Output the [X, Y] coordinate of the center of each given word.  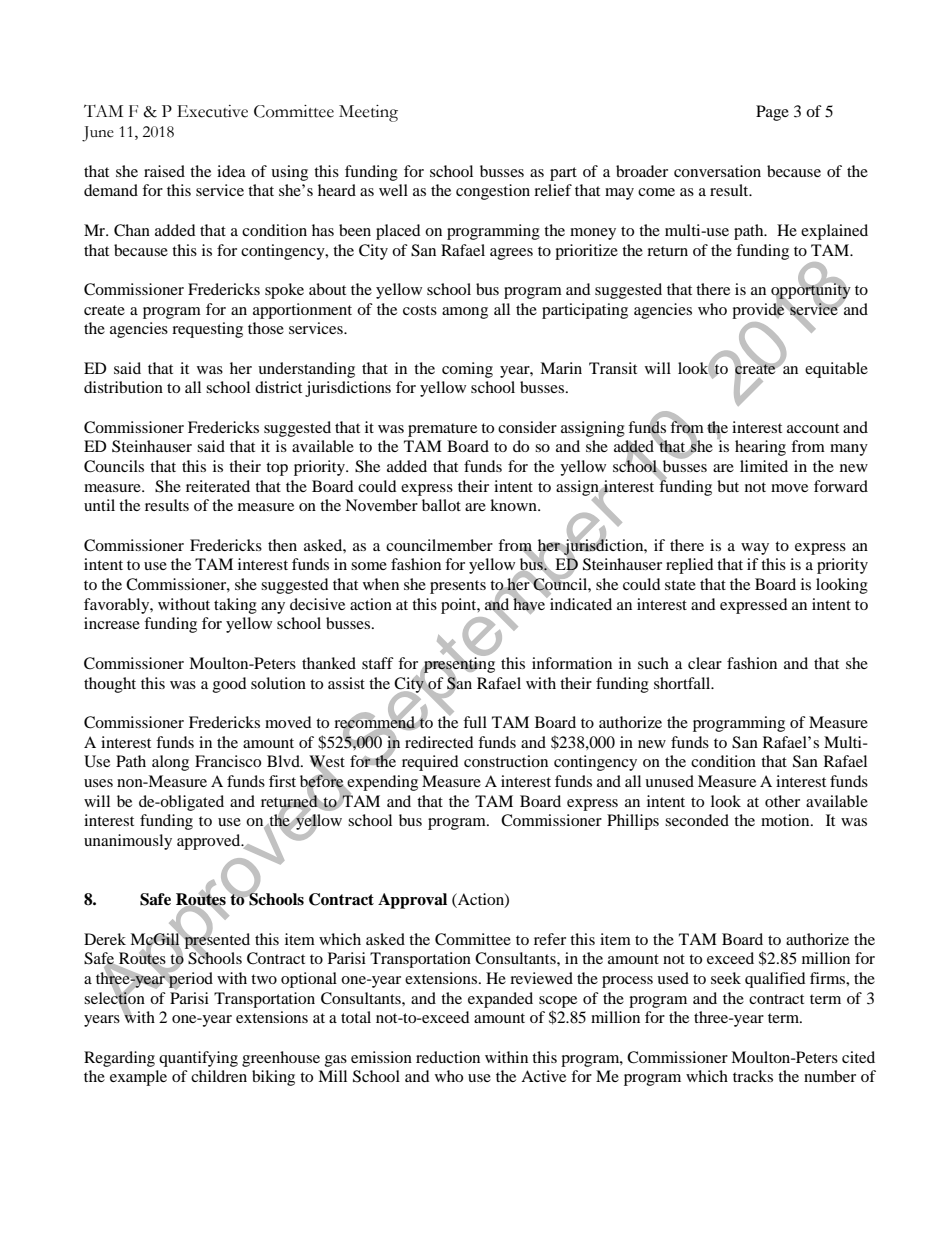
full [475, 722]
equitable [836, 370]
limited [764, 466]
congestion [493, 192]
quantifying [198, 1059]
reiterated [218, 486]
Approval [412, 901]
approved [210, 842]
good [230, 685]
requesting [207, 330]
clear [705, 663]
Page [772, 113]
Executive [212, 111]
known [514, 505]
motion [786, 820]
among [465, 313]
